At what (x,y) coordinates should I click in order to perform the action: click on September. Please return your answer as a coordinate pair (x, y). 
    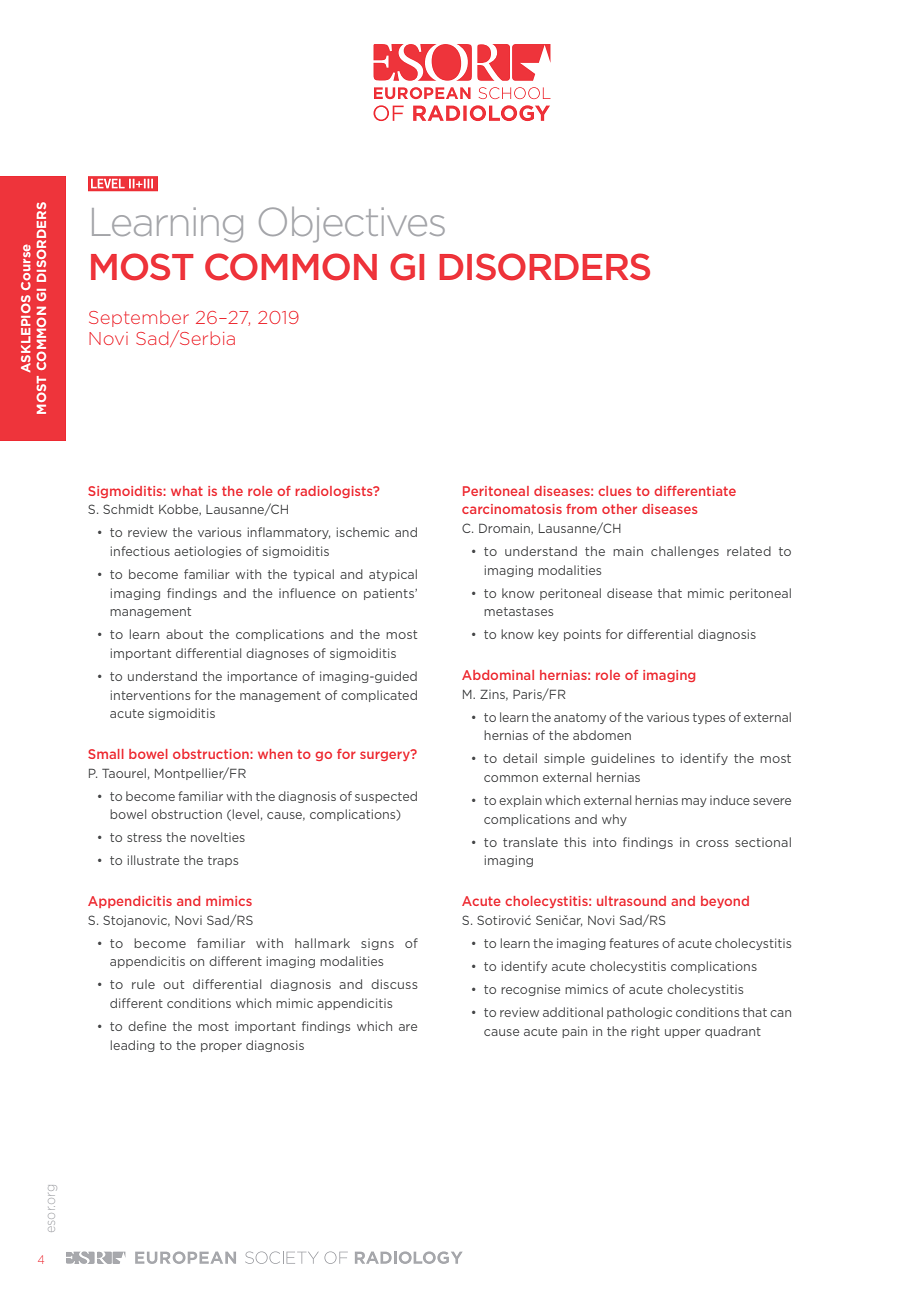
    Looking at the image, I should click on (139, 318).
